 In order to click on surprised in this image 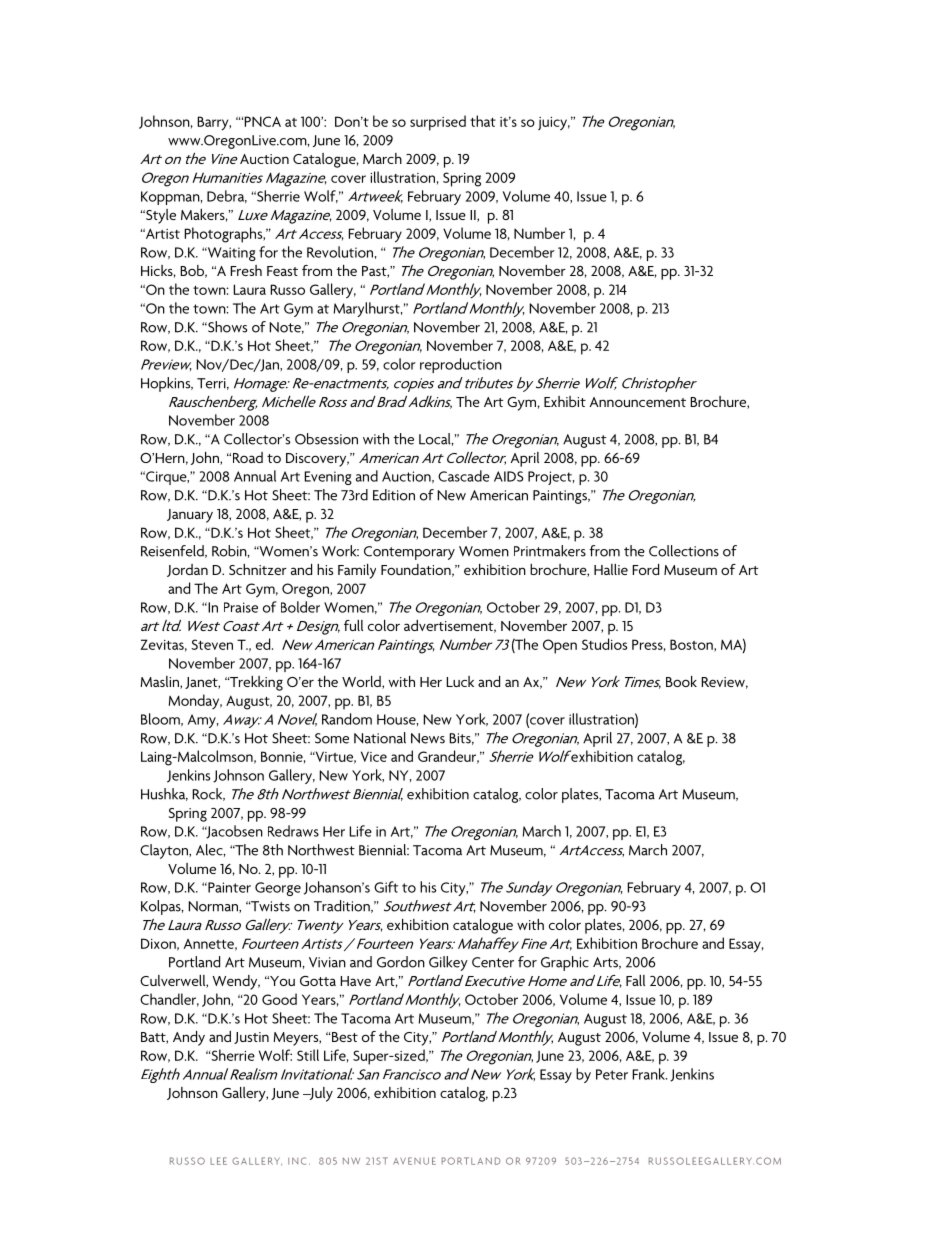, I will do `click(438, 123)`.
